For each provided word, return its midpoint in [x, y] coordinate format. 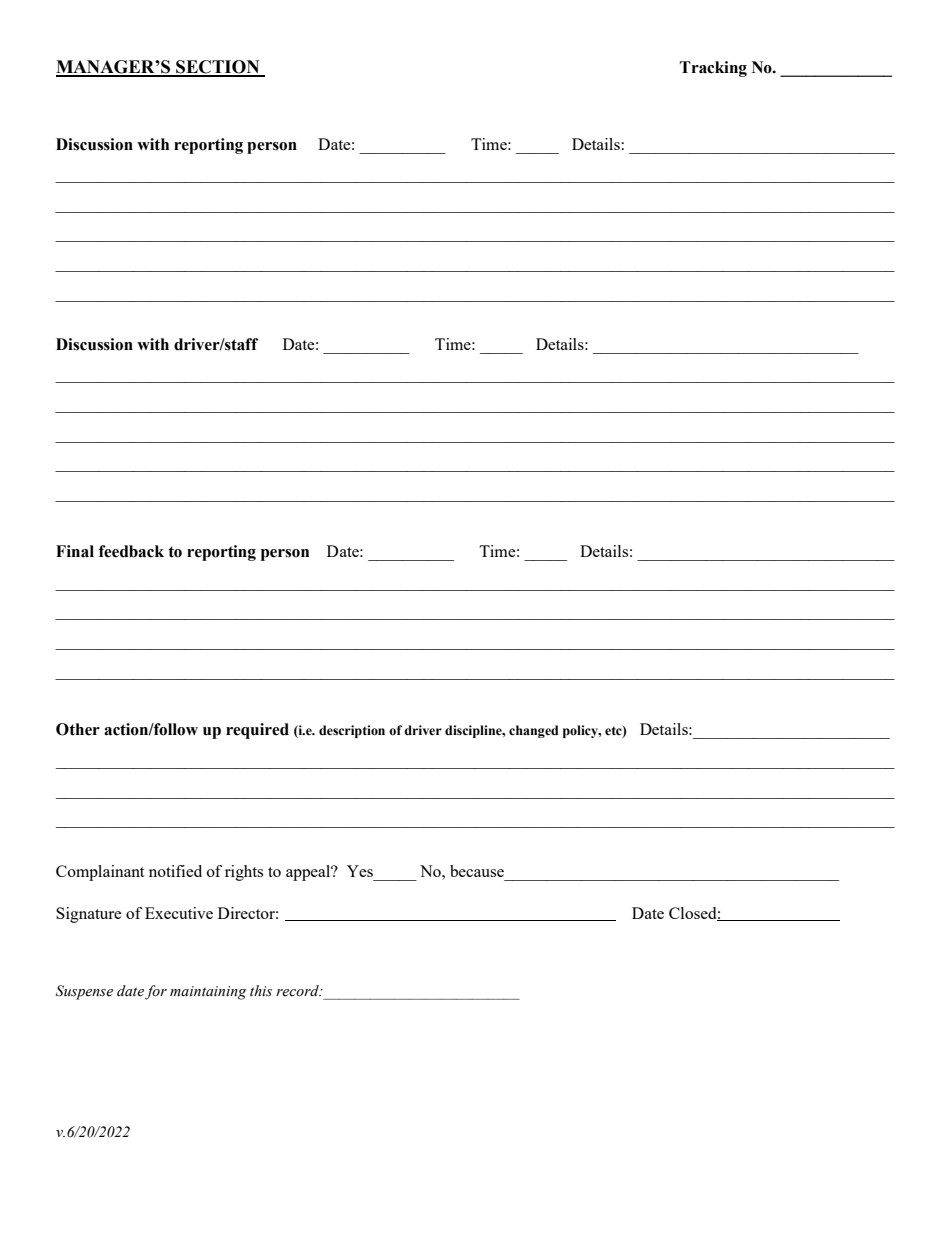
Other [78, 729]
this [261, 991]
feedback [131, 551]
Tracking [713, 69]
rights [244, 873]
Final [75, 551]
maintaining [208, 993]
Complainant [100, 873]
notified [175, 871]
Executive [179, 913]
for [156, 992]
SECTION [218, 68]
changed [534, 731]
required [257, 731]
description [352, 731]
